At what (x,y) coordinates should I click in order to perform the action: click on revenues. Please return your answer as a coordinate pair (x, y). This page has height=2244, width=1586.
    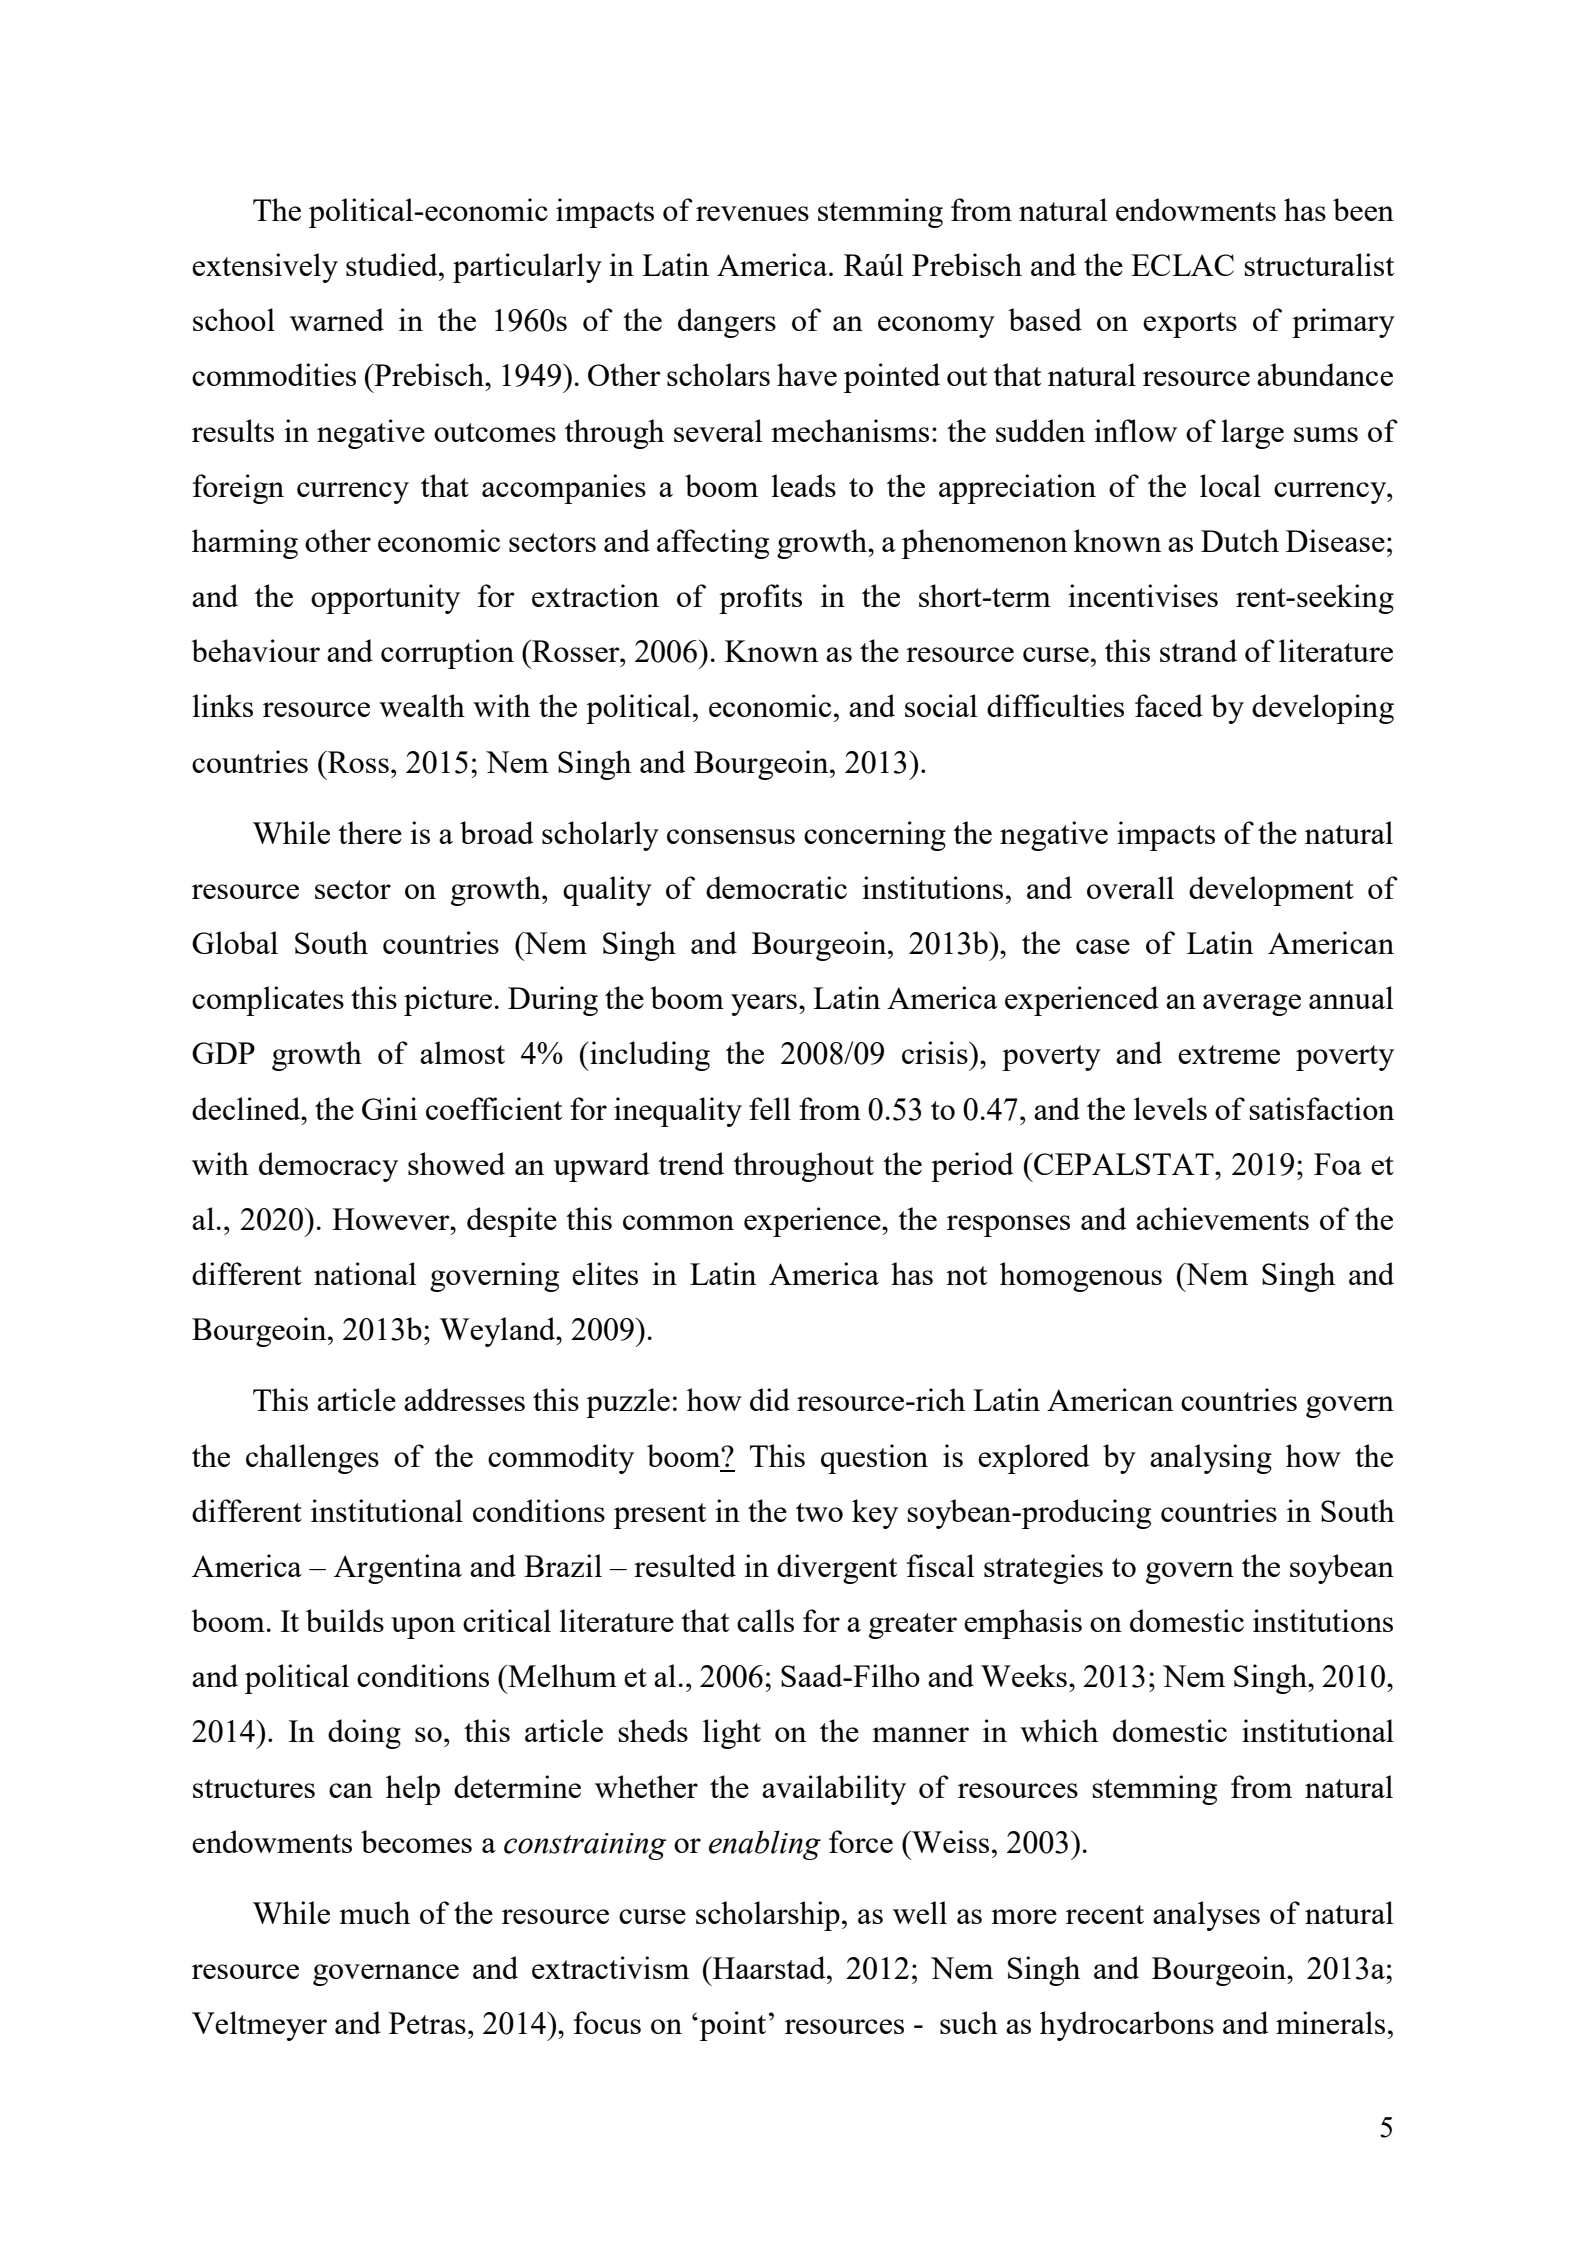
    Looking at the image, I should click on (752, 213).
